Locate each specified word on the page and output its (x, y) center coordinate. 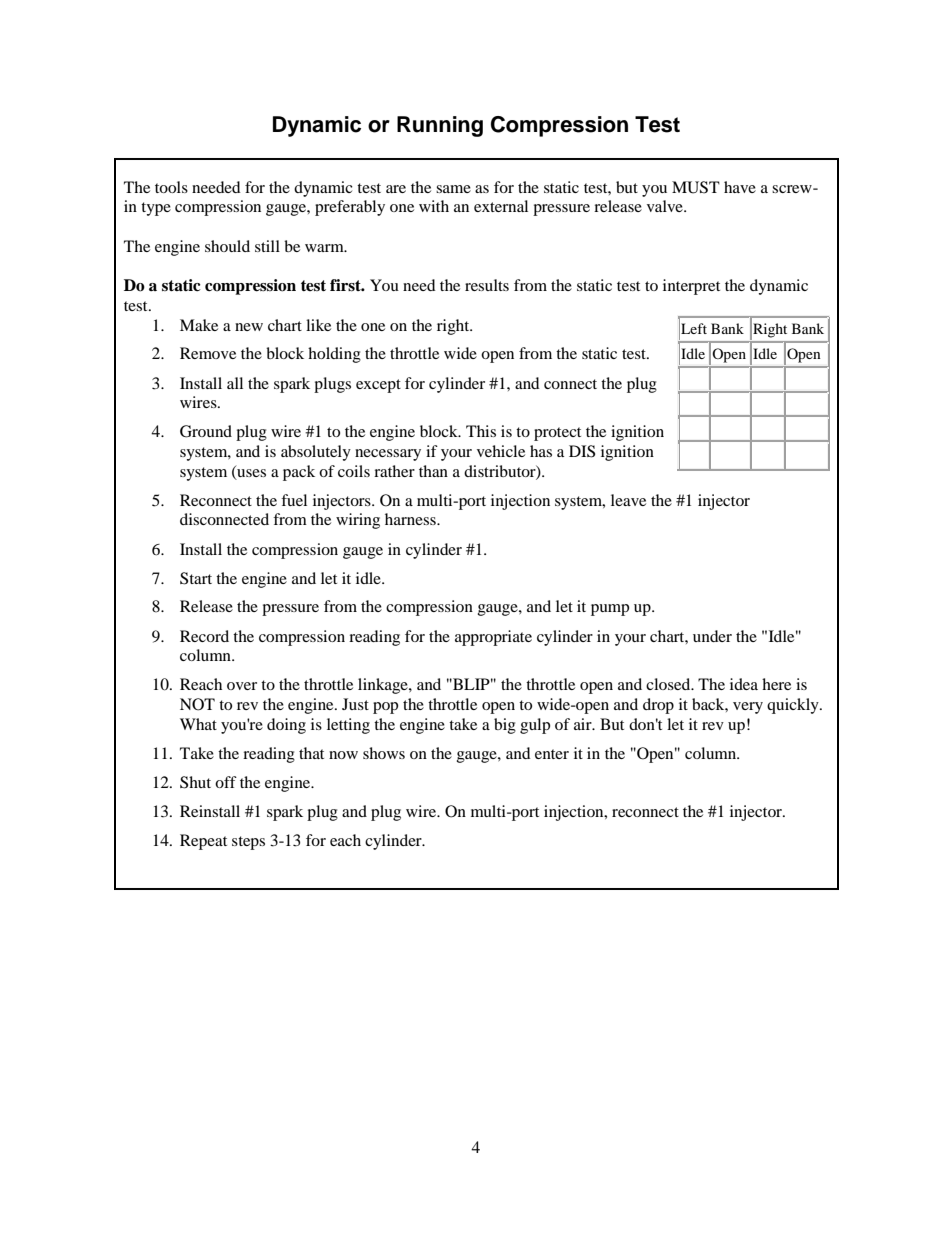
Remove (208, 353)
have (740, 187)
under (712, 636)
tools (171, 187)
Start (196, 578)
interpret (691, 287)
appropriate (493, 638)
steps (248, 843)
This (481, 431)
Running (440, 126)
